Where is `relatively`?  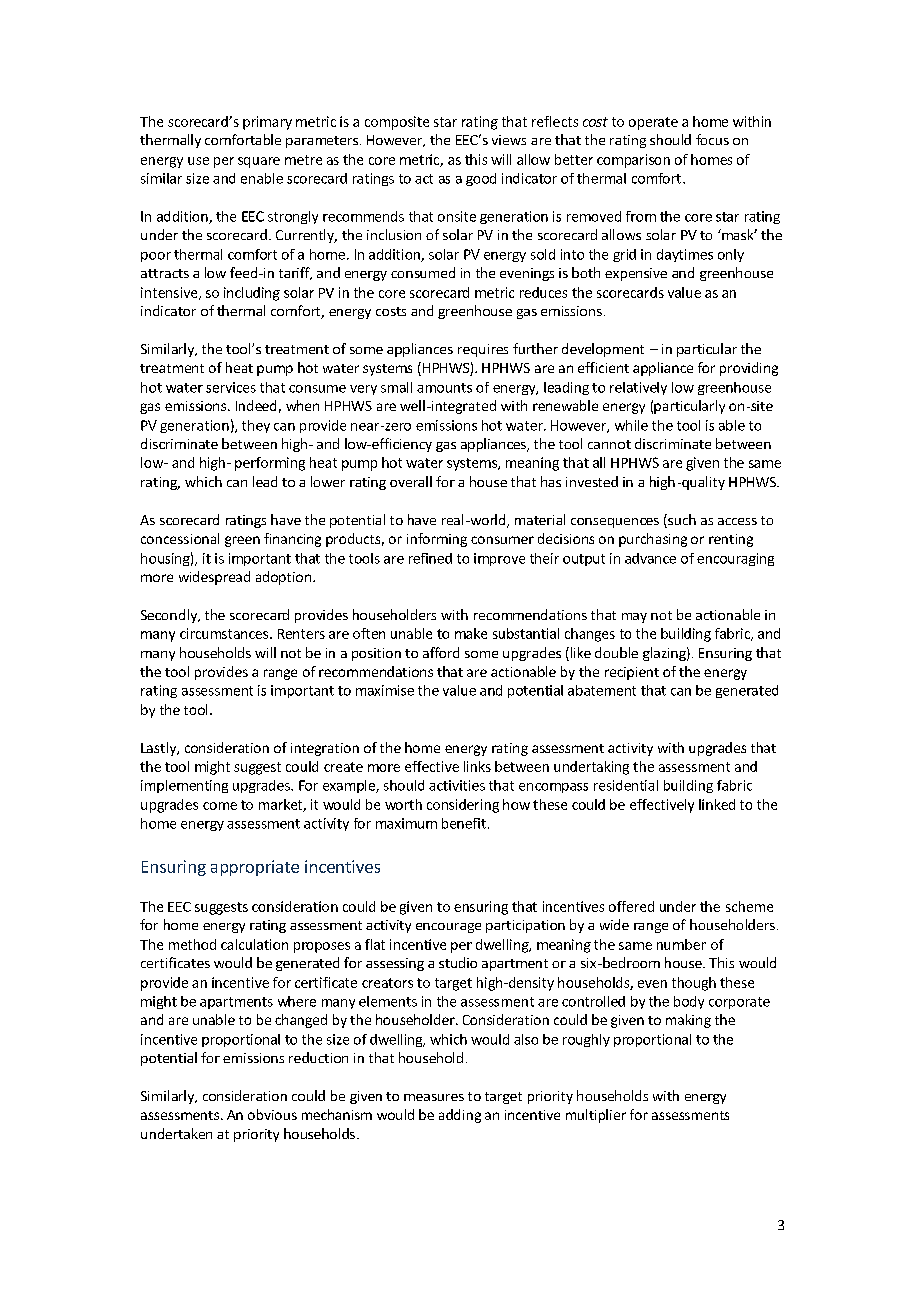 relatively is located at coordinates (638, 388).
